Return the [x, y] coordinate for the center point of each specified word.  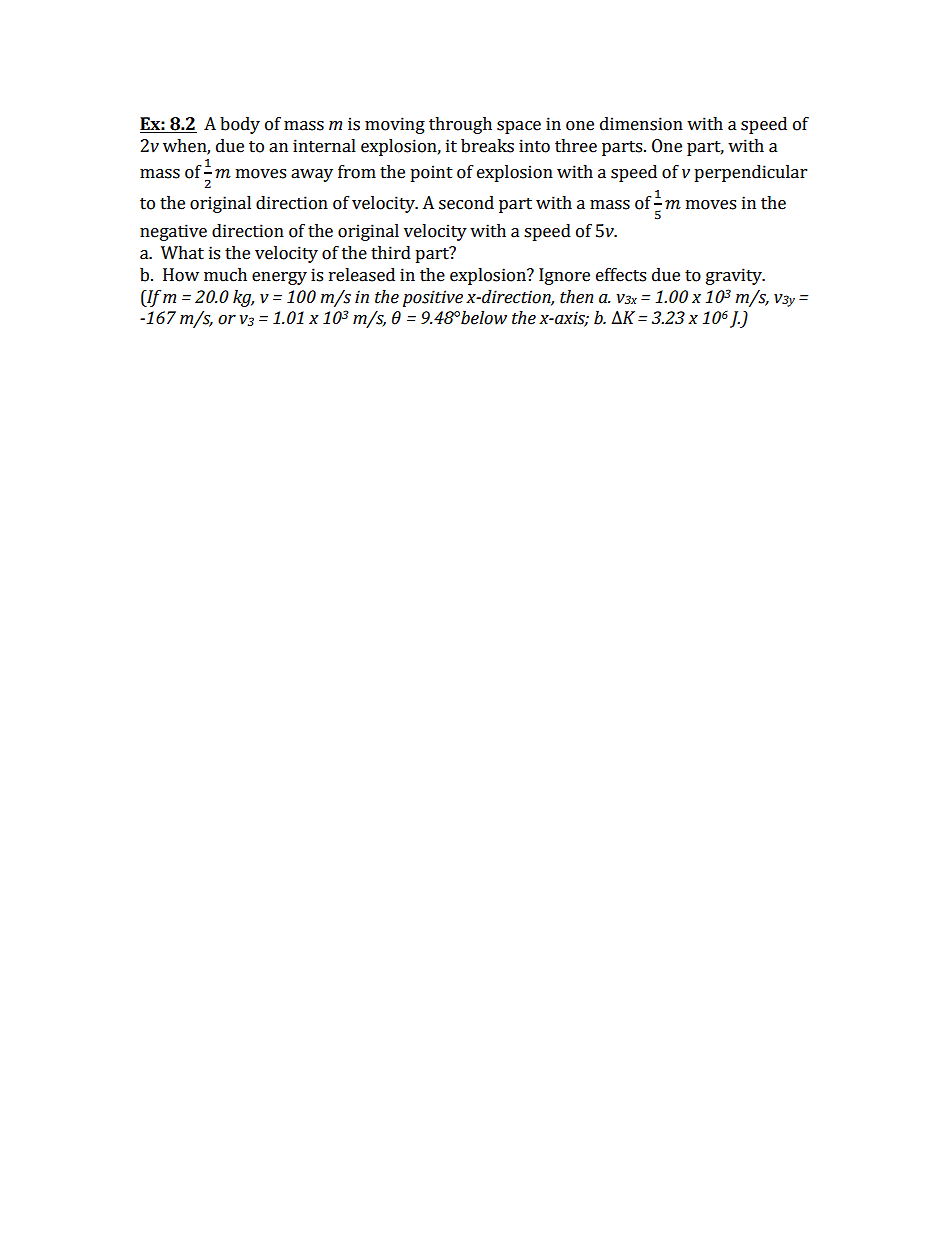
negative [173, 232]
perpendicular [750, 173]
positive [433, 298]
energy [279, 278]
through [460, 125]
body [240, 125]
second [466, 203]
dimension [641, 124]
